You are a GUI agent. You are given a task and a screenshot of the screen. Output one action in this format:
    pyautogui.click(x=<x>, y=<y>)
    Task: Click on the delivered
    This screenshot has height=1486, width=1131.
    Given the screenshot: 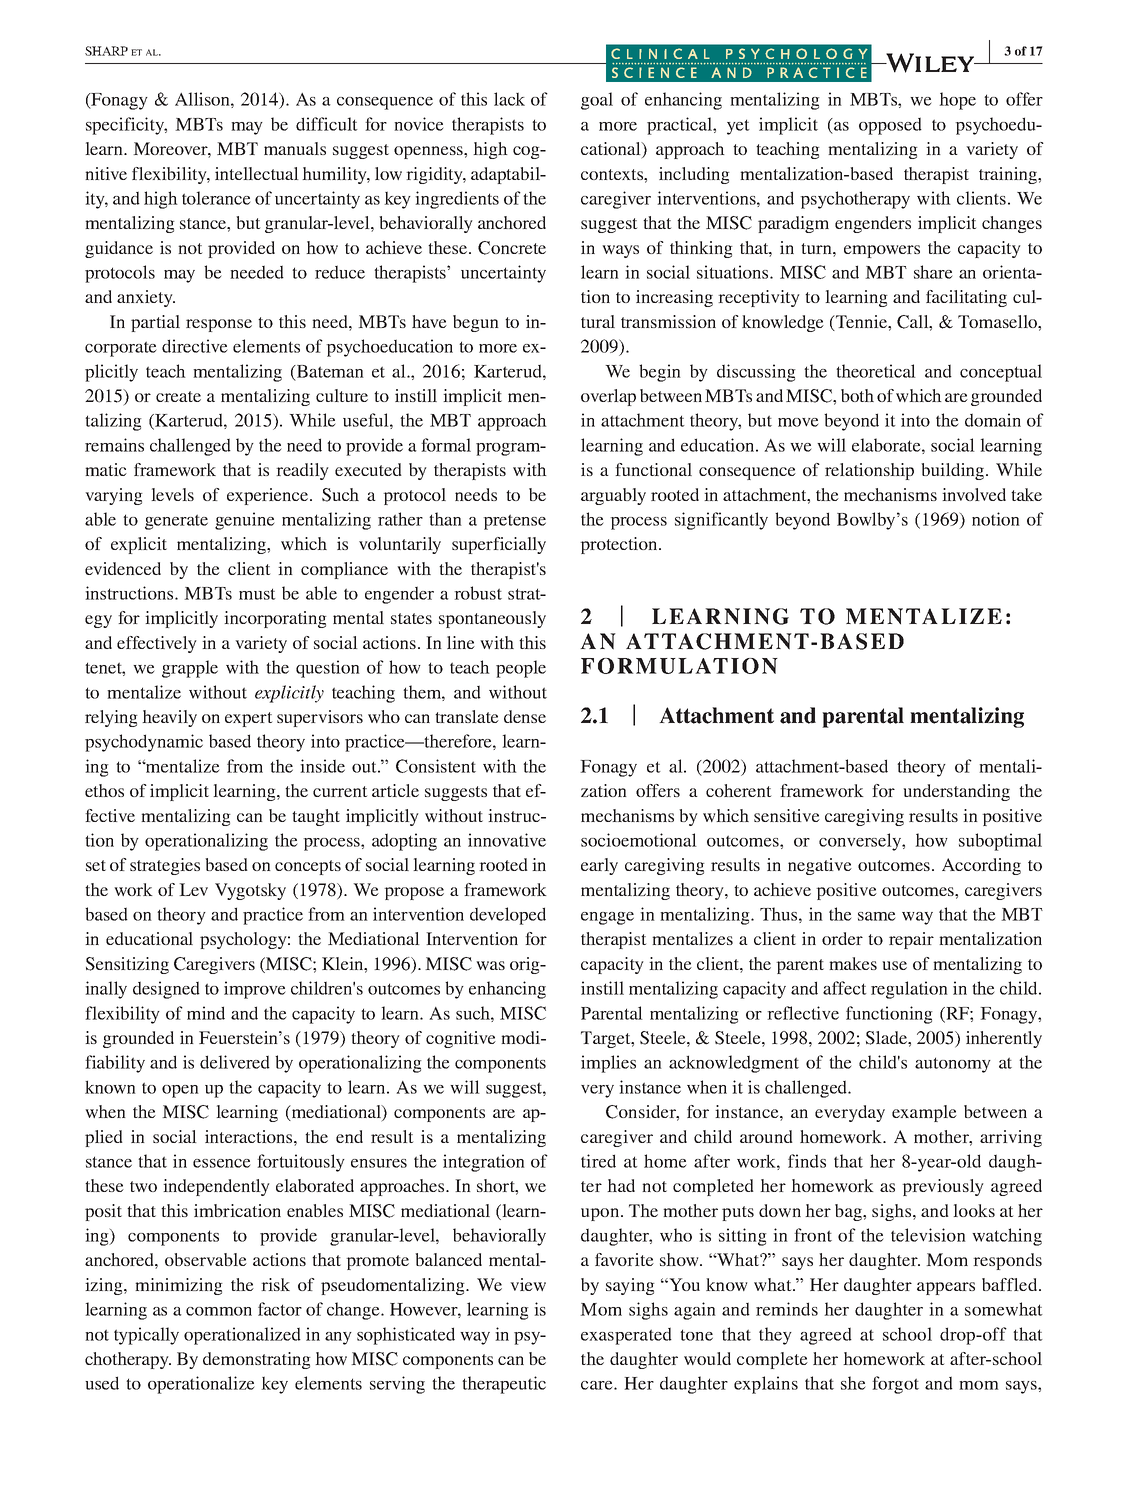 What is the action you would take?
    pyautogui.click(x=235, y=1062)
